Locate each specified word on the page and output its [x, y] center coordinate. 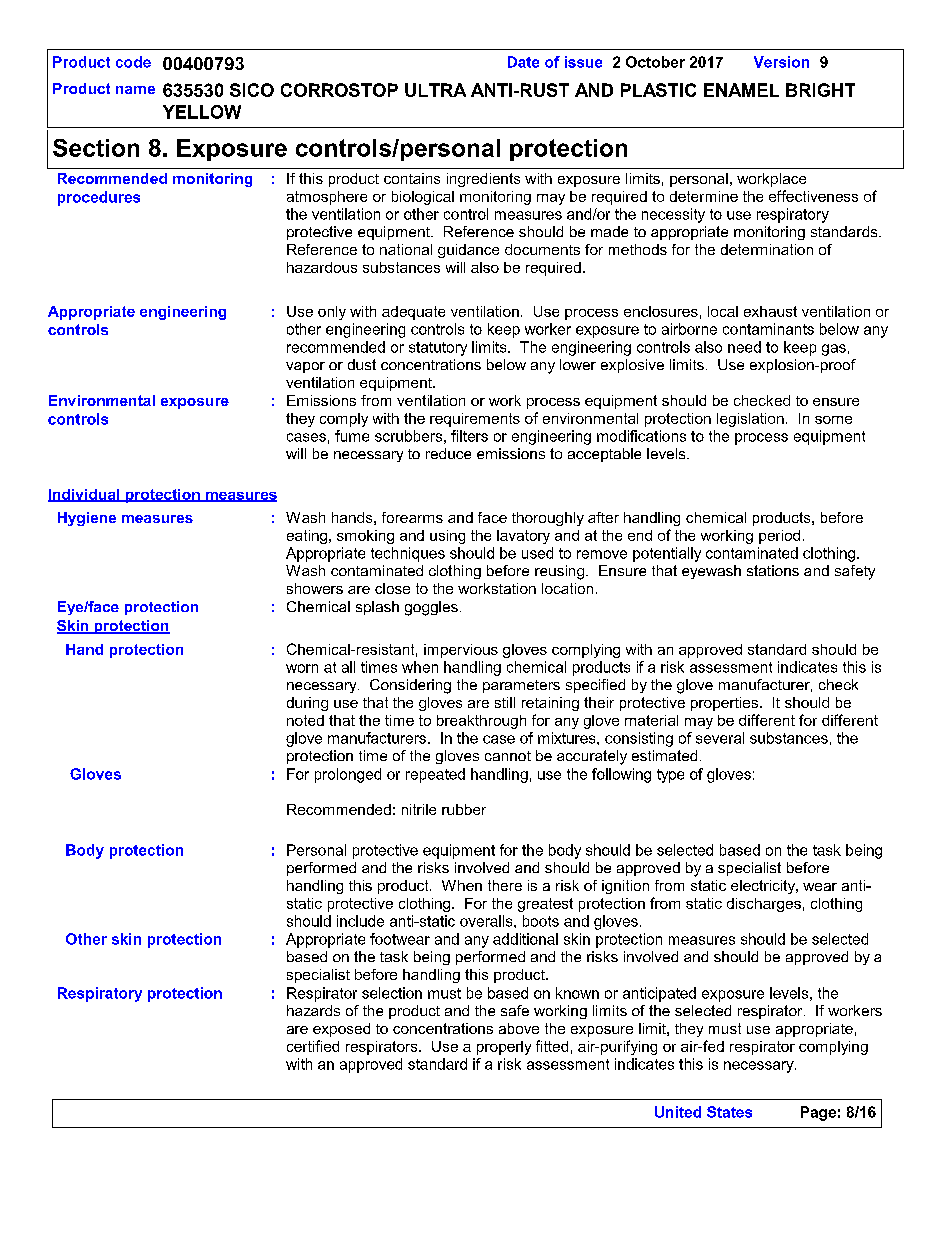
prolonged [348, 775]
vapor [305, 367]
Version [781, 62]
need [744, 347]
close [392, 588]
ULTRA [435, 90]
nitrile [419, 809]
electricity [764, 887]
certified [313, 1046]
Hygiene [87, 519]
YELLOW [202, 112]
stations [773, 570]
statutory [438, 349]
